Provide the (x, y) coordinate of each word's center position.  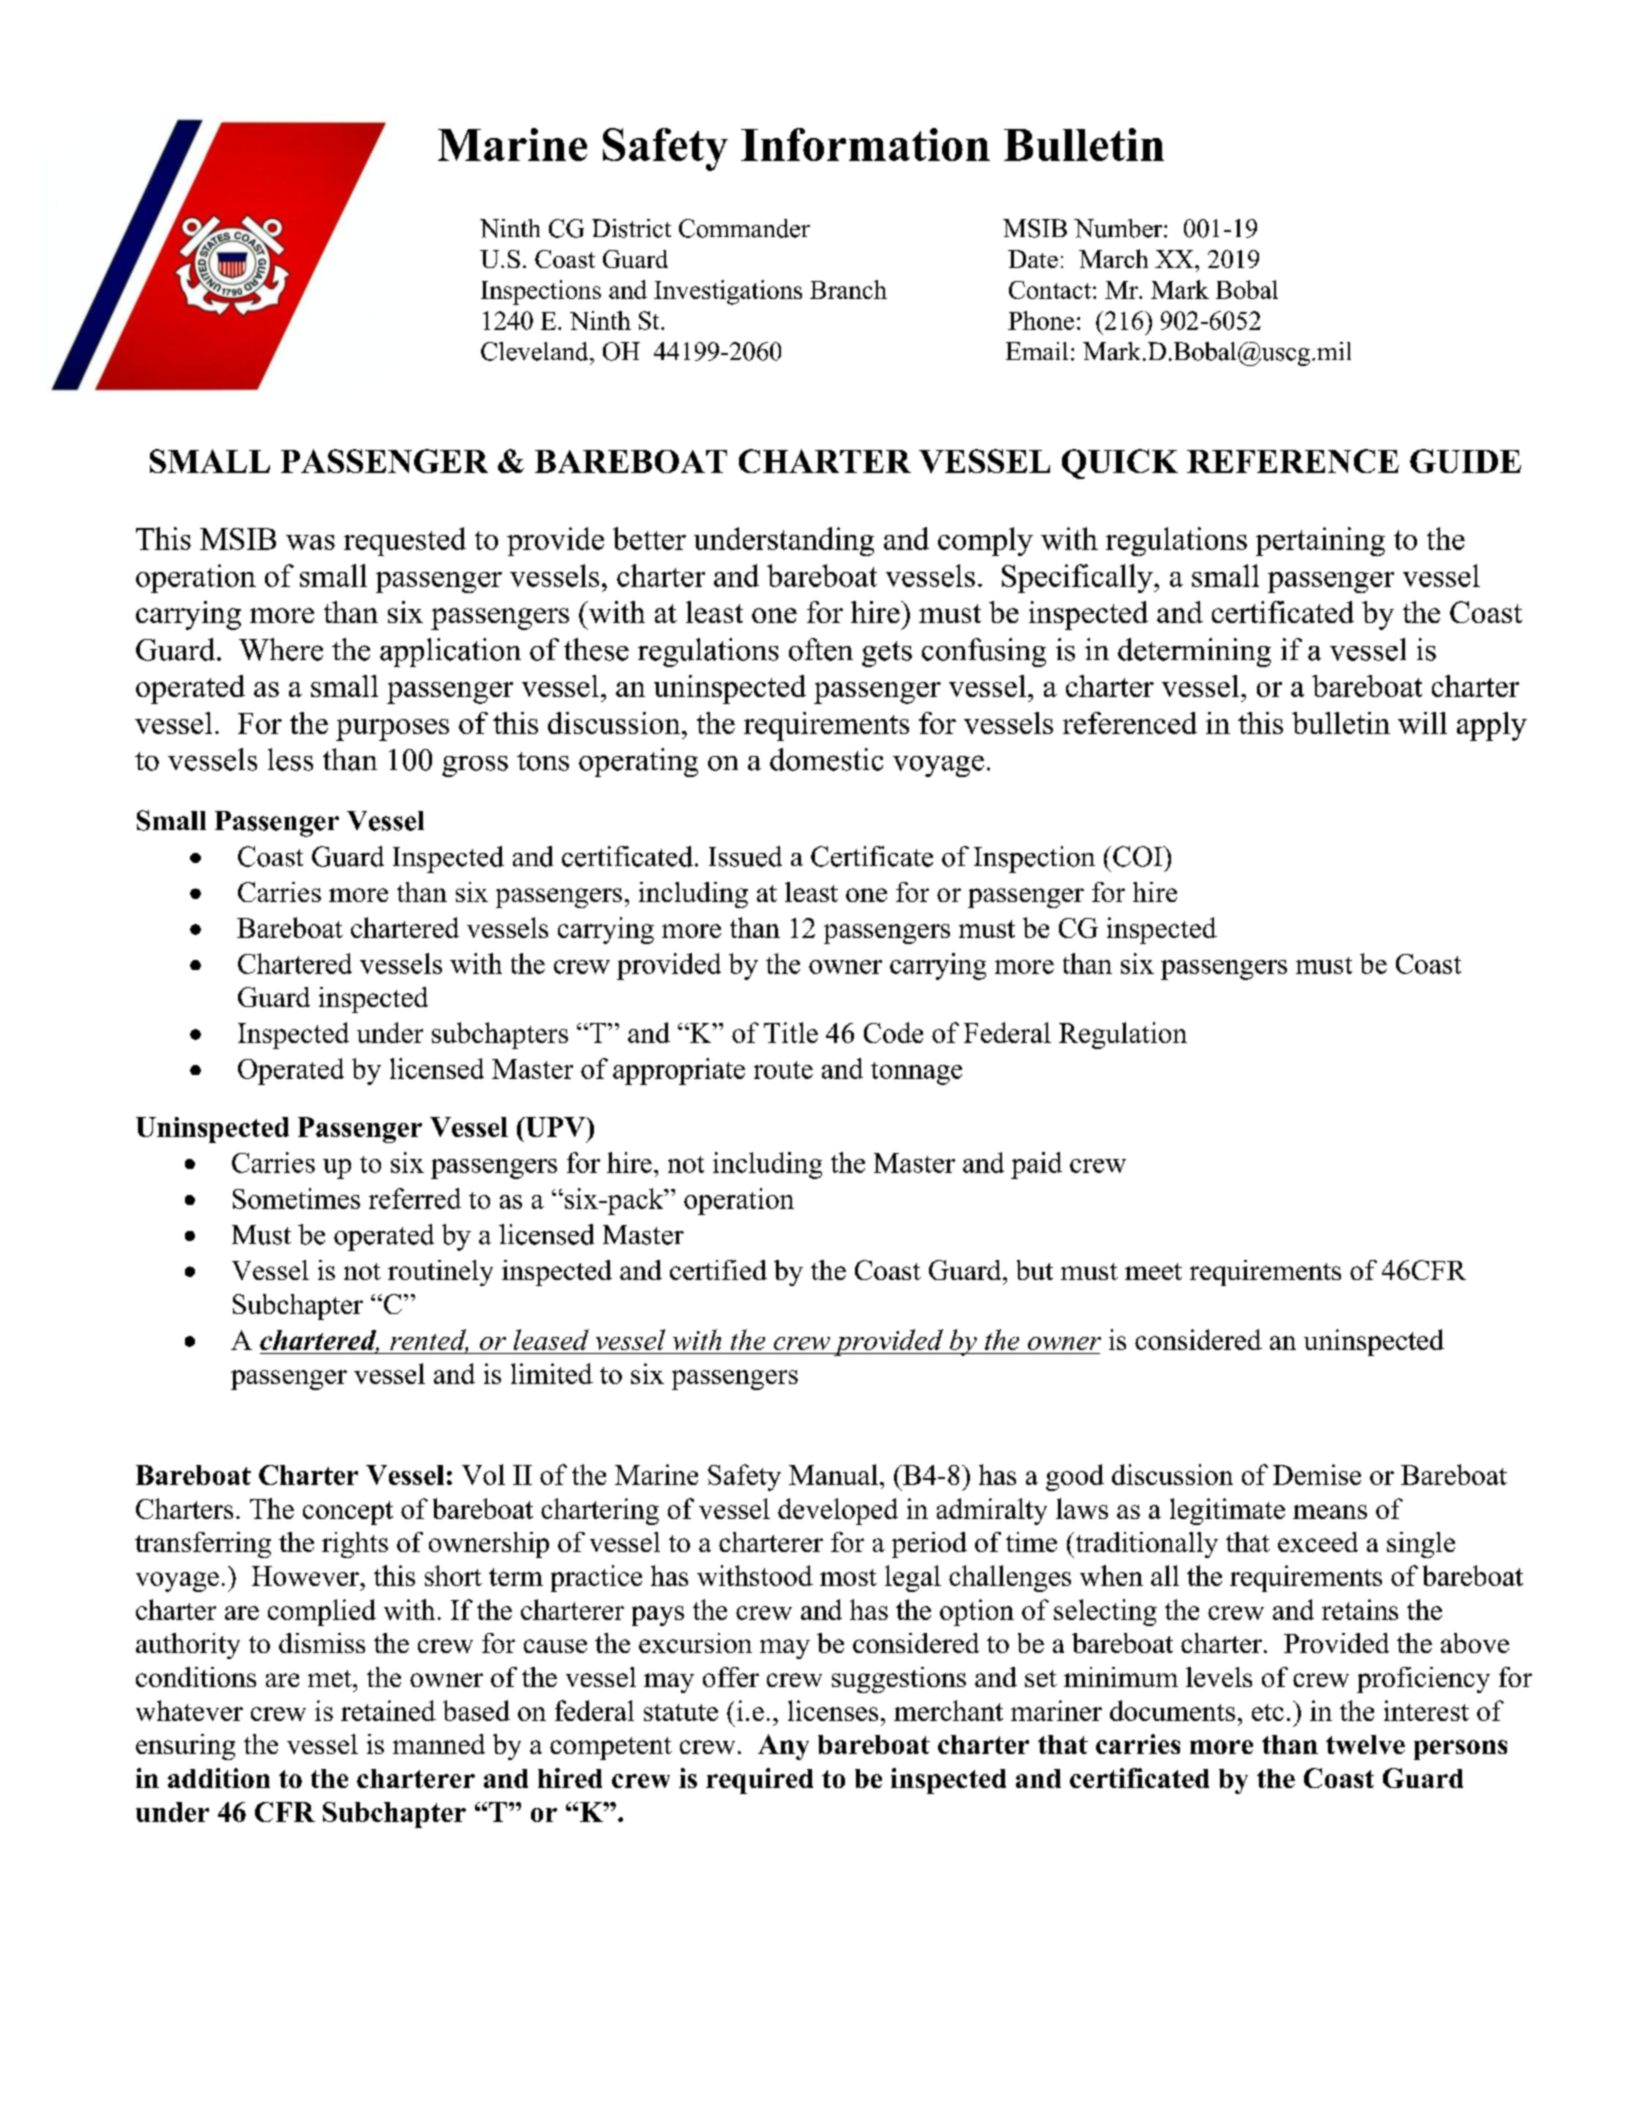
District (631, 228)
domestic (826, 759)
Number (1119, 228)
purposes (392, 730)
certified (718, 1270)
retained (388, 1710)
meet (1153, 1271)
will (1422, 723)
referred (415, 1198)
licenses (833, 1710)
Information (865, 144)
